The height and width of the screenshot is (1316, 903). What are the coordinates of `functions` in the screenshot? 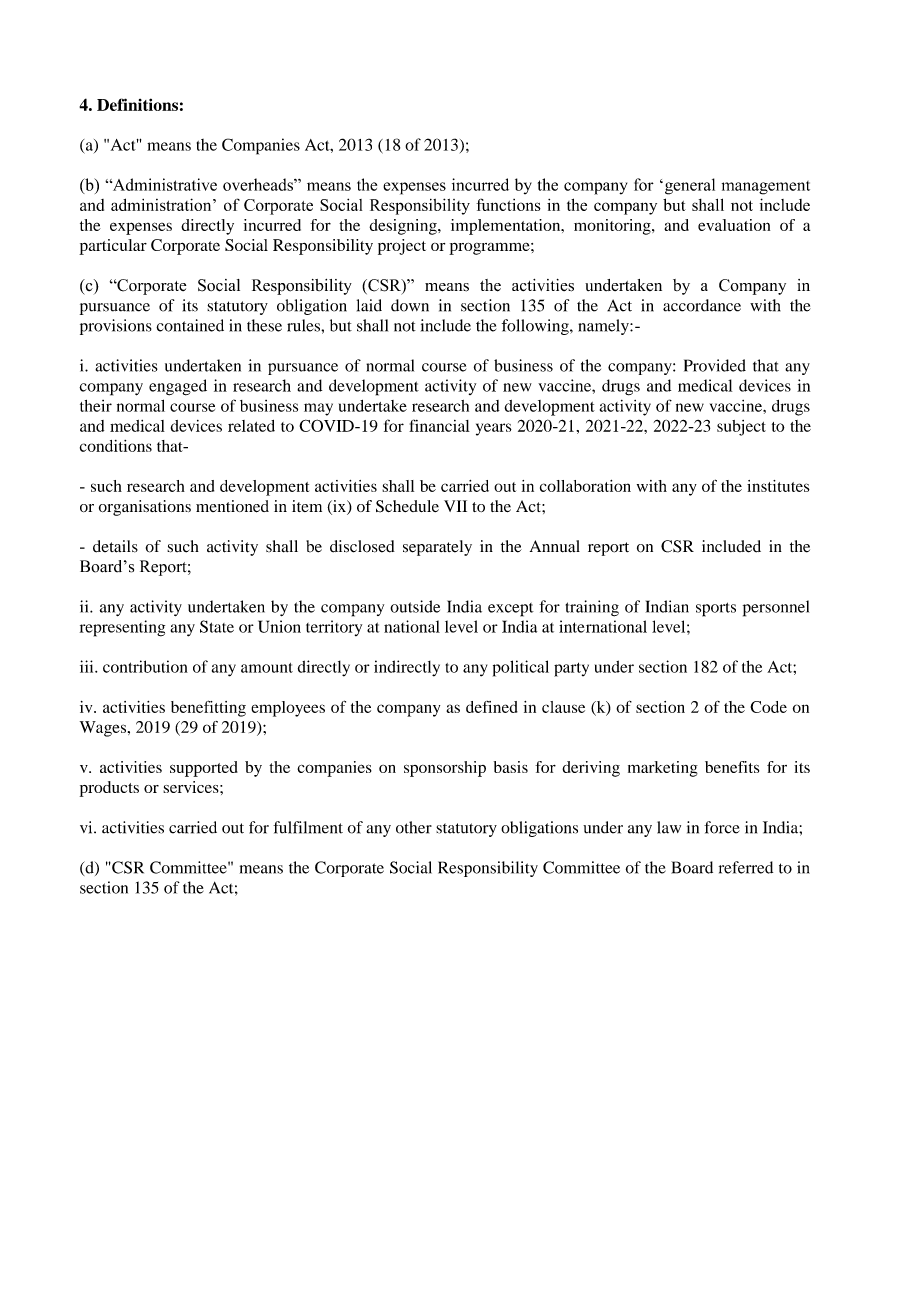 It's located at (508, 204).
